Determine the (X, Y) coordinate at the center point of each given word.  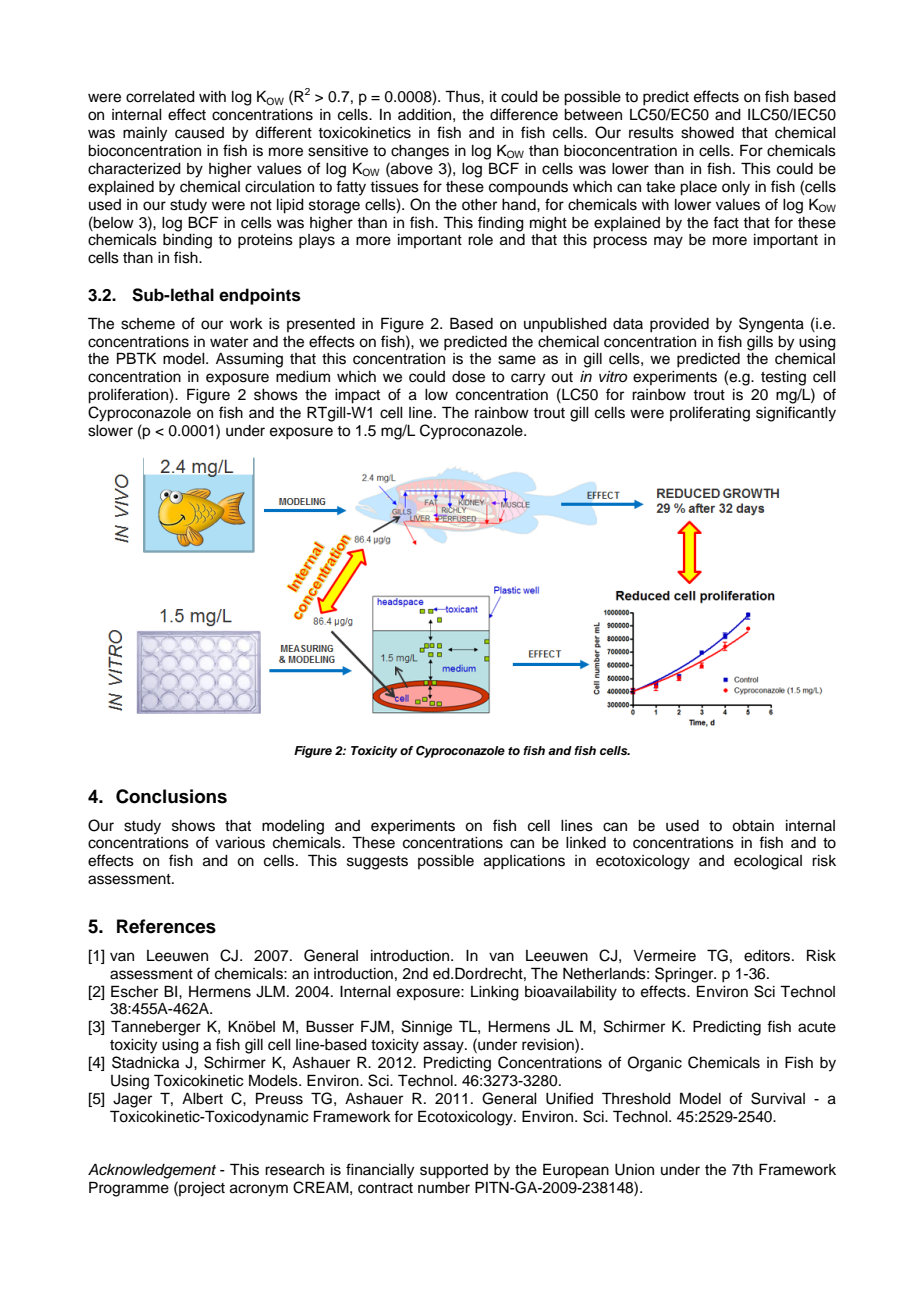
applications (524, 862)
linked (586, 843)
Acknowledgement (152, 1171)
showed (707, 133)
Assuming (249, 360)
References (166, 926)
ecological (768, 862)
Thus (463, 96)
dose (468, 377)
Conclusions (171, 796)
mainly (145, 134)
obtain (753, 826)
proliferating (710, 414)
